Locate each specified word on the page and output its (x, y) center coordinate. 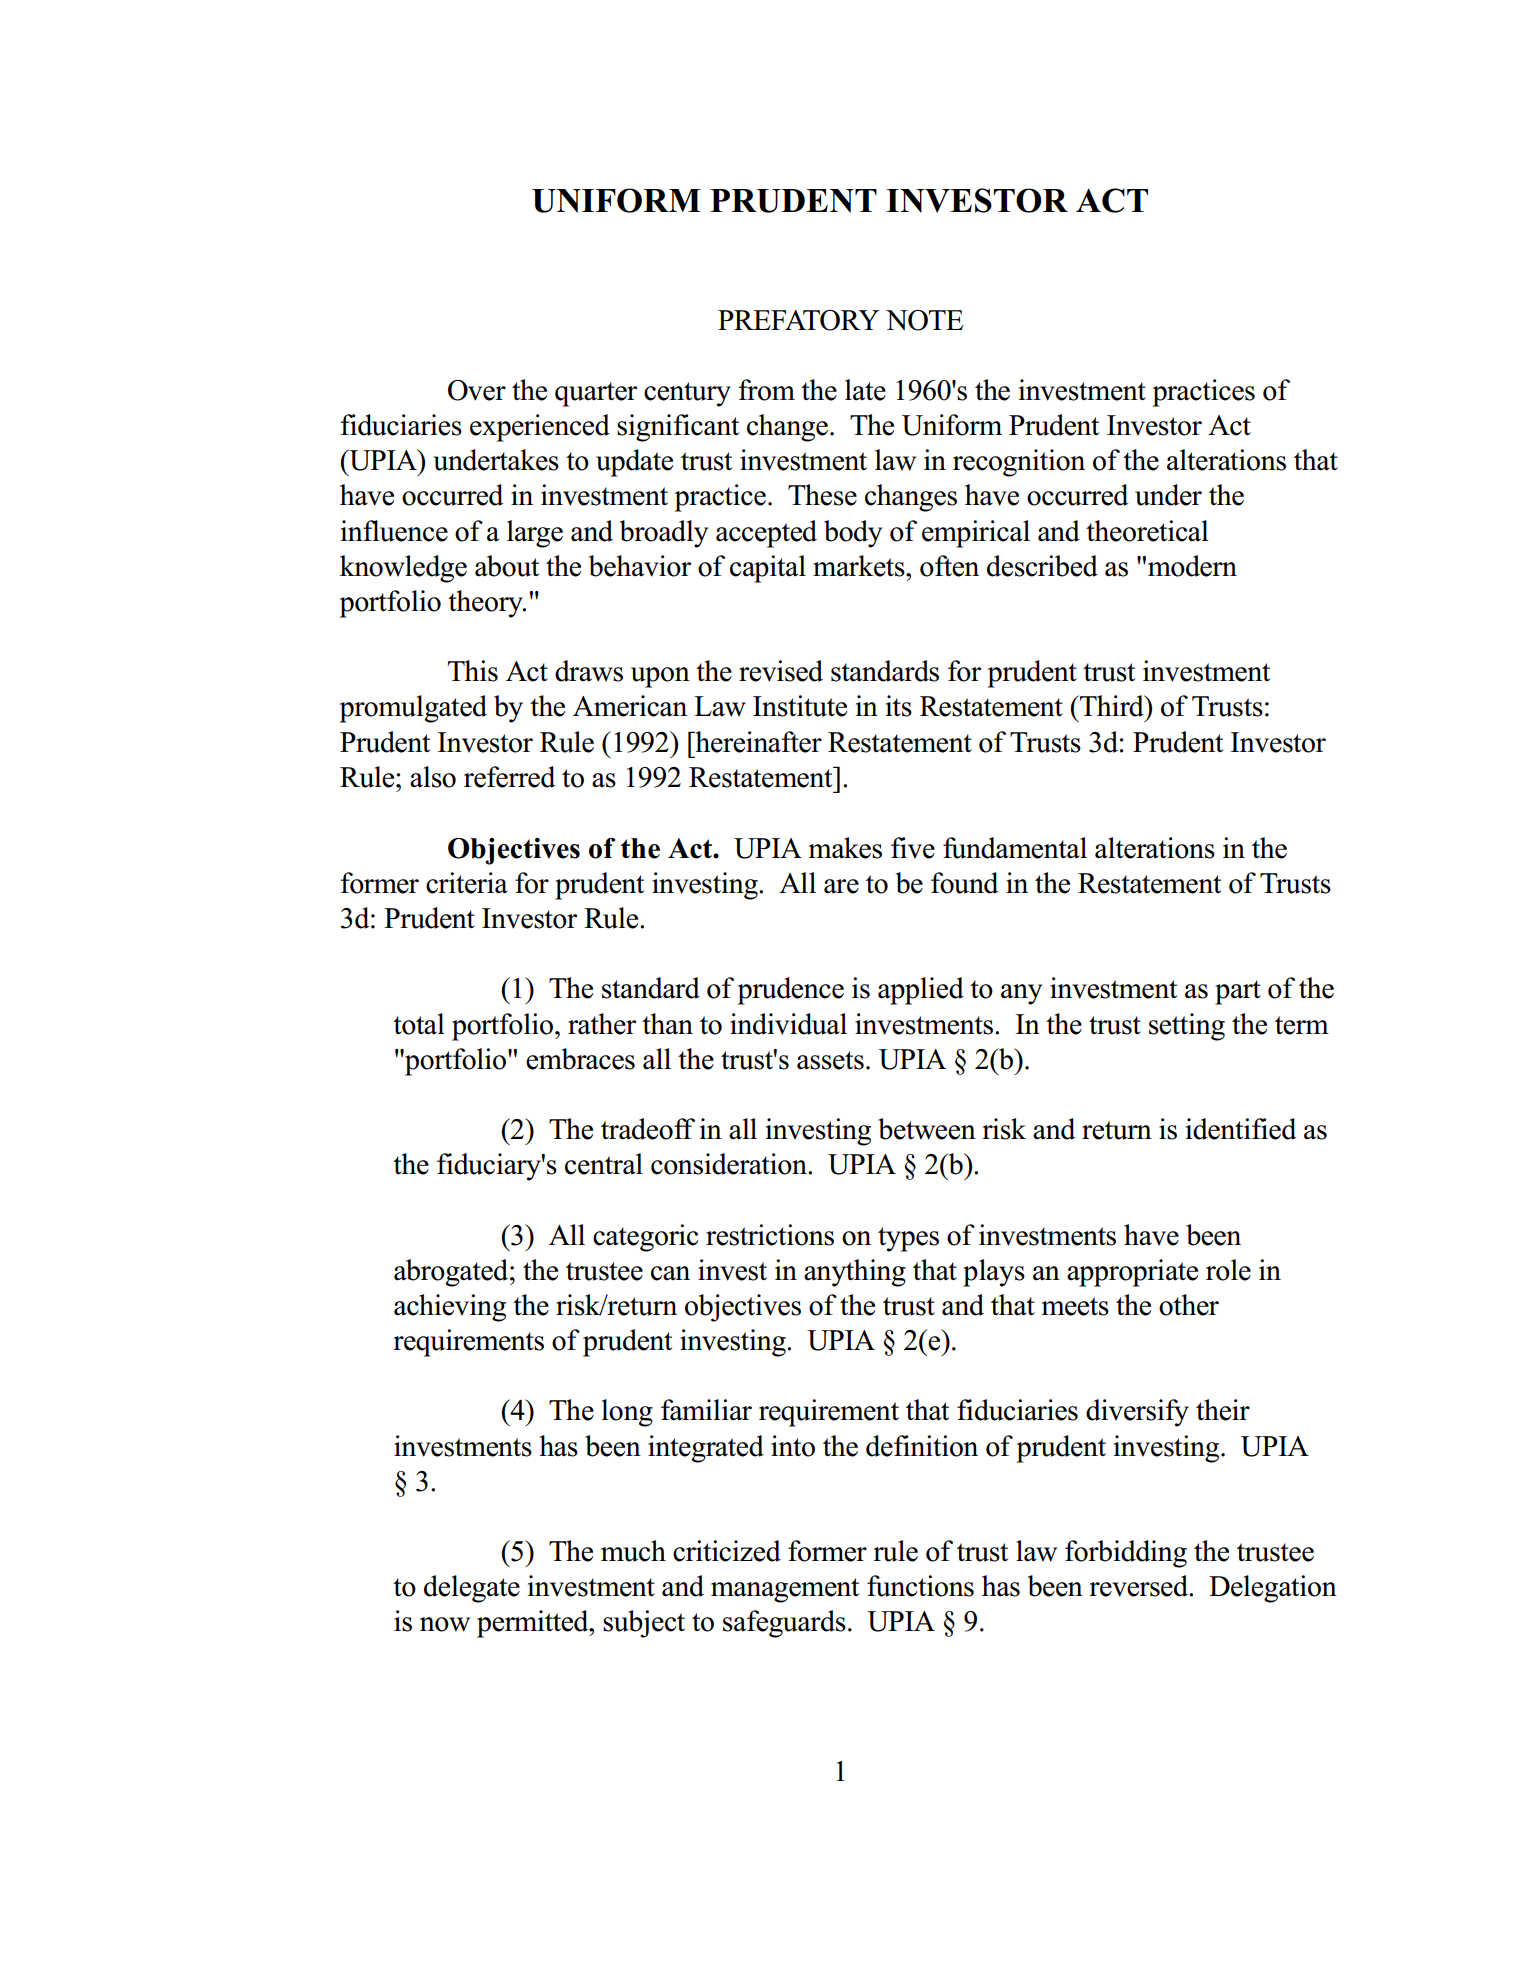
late (865, 390)
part (1238, 992)
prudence (790, 991)
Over (477, 390)
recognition (1019, 463)
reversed (1140, 1586)
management (785, 1590)
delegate (472, 1589)
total (419, 1024)
